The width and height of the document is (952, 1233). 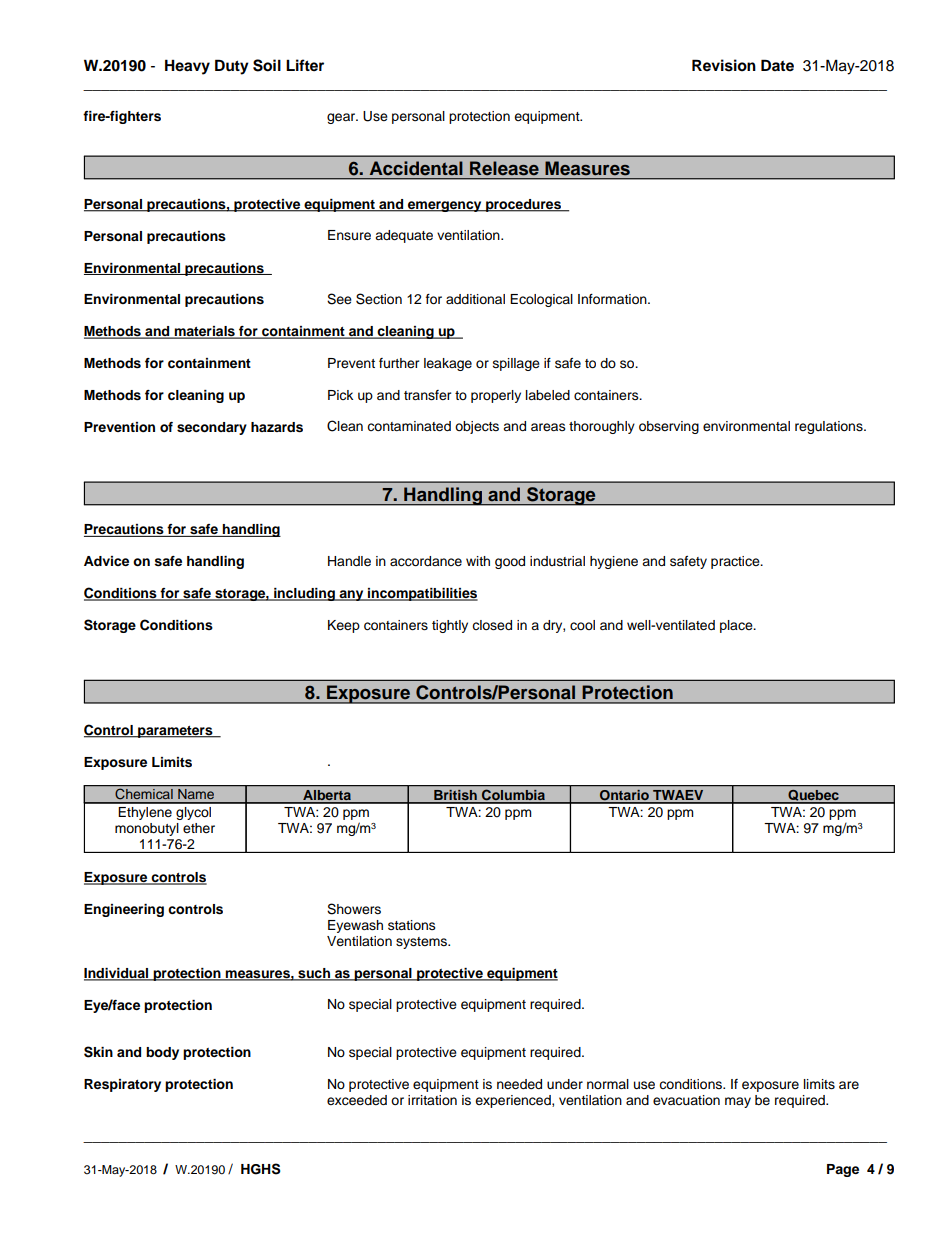 I want to click on Release, so click(x=504, y=168).
